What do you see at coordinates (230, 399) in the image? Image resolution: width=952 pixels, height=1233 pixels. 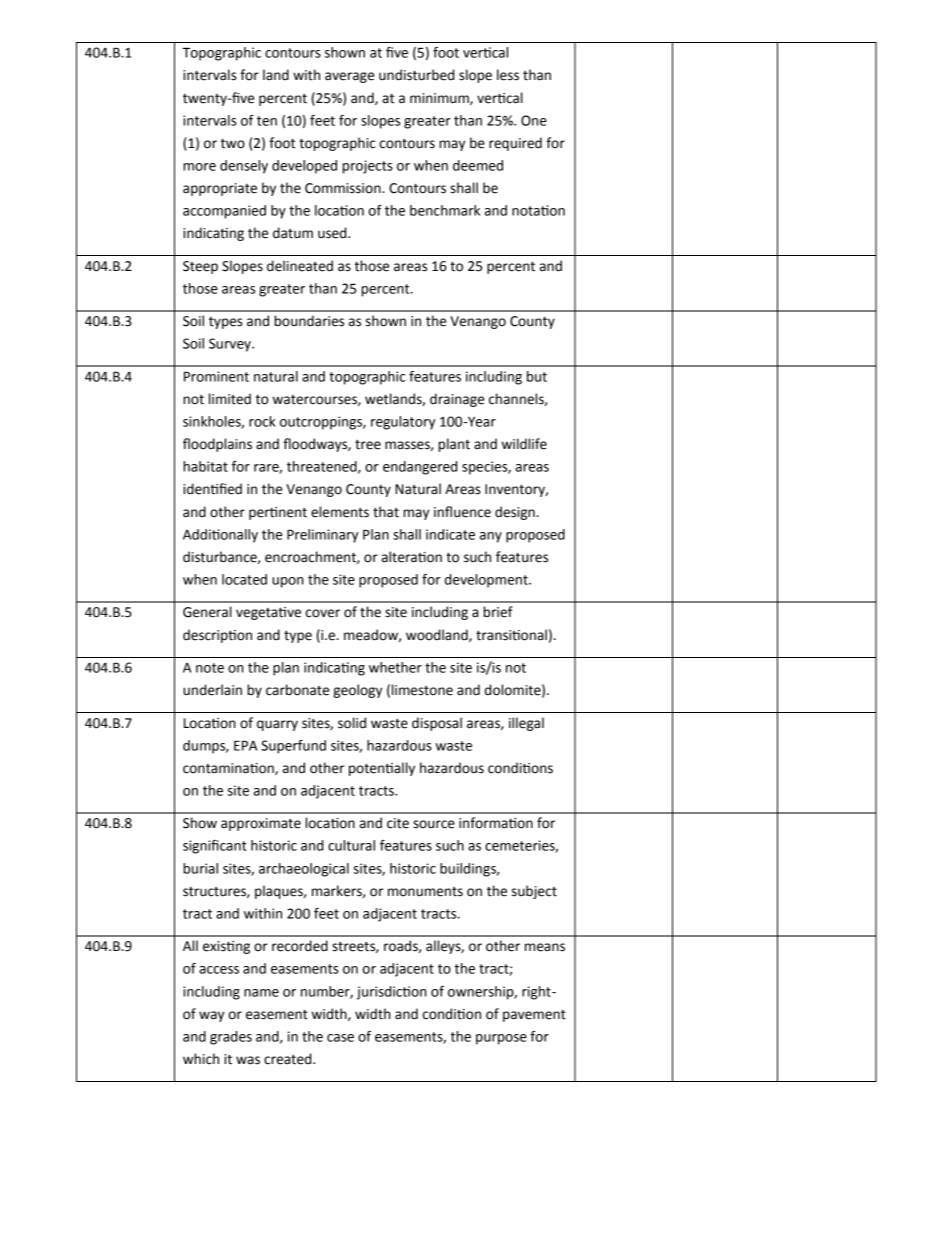 I see `limited` at bounding box center [230, 399].
